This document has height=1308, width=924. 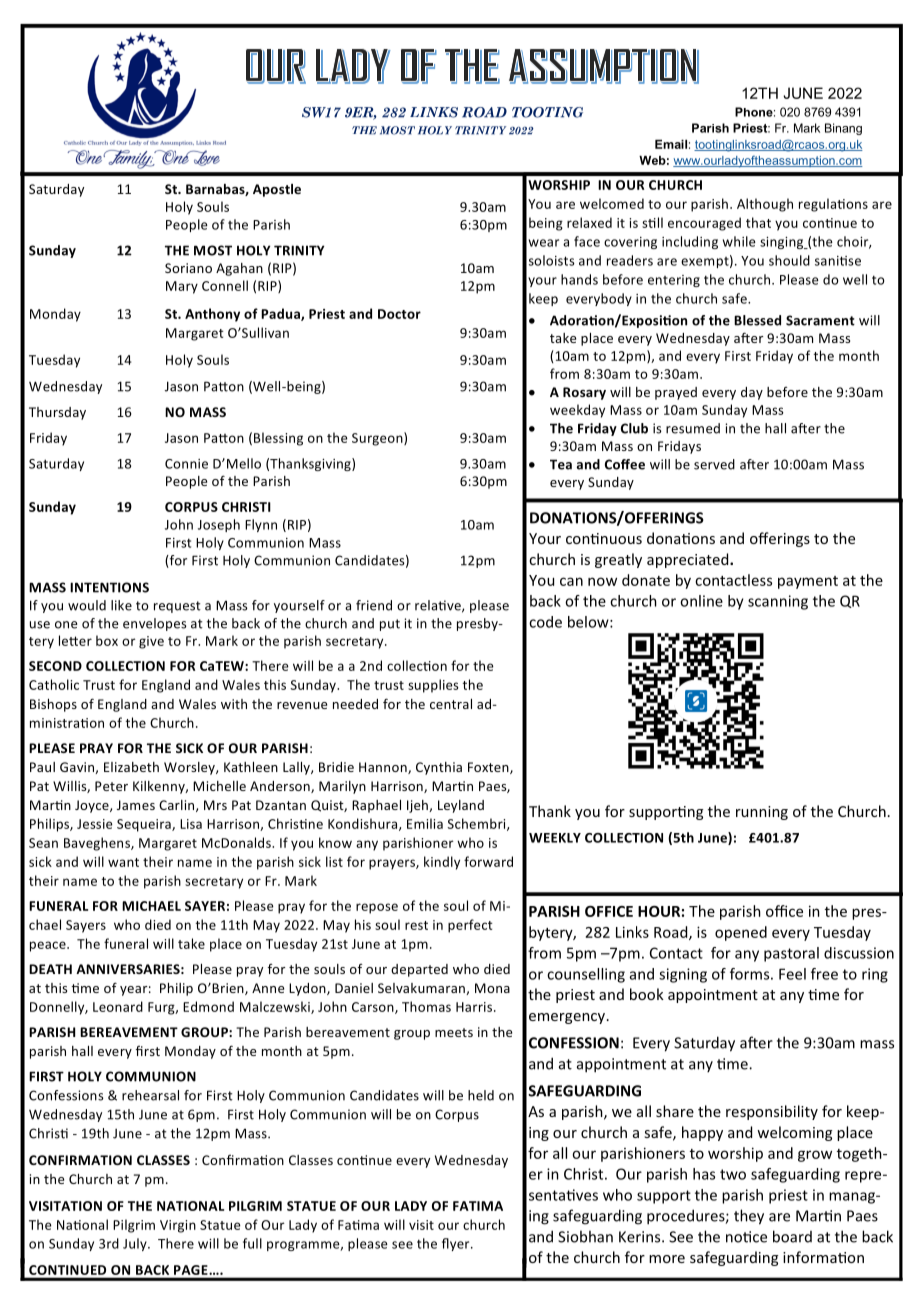 What do you see at coordinates (765, 205) in the document?
I see `Although` at bounding box center [765, 205].
